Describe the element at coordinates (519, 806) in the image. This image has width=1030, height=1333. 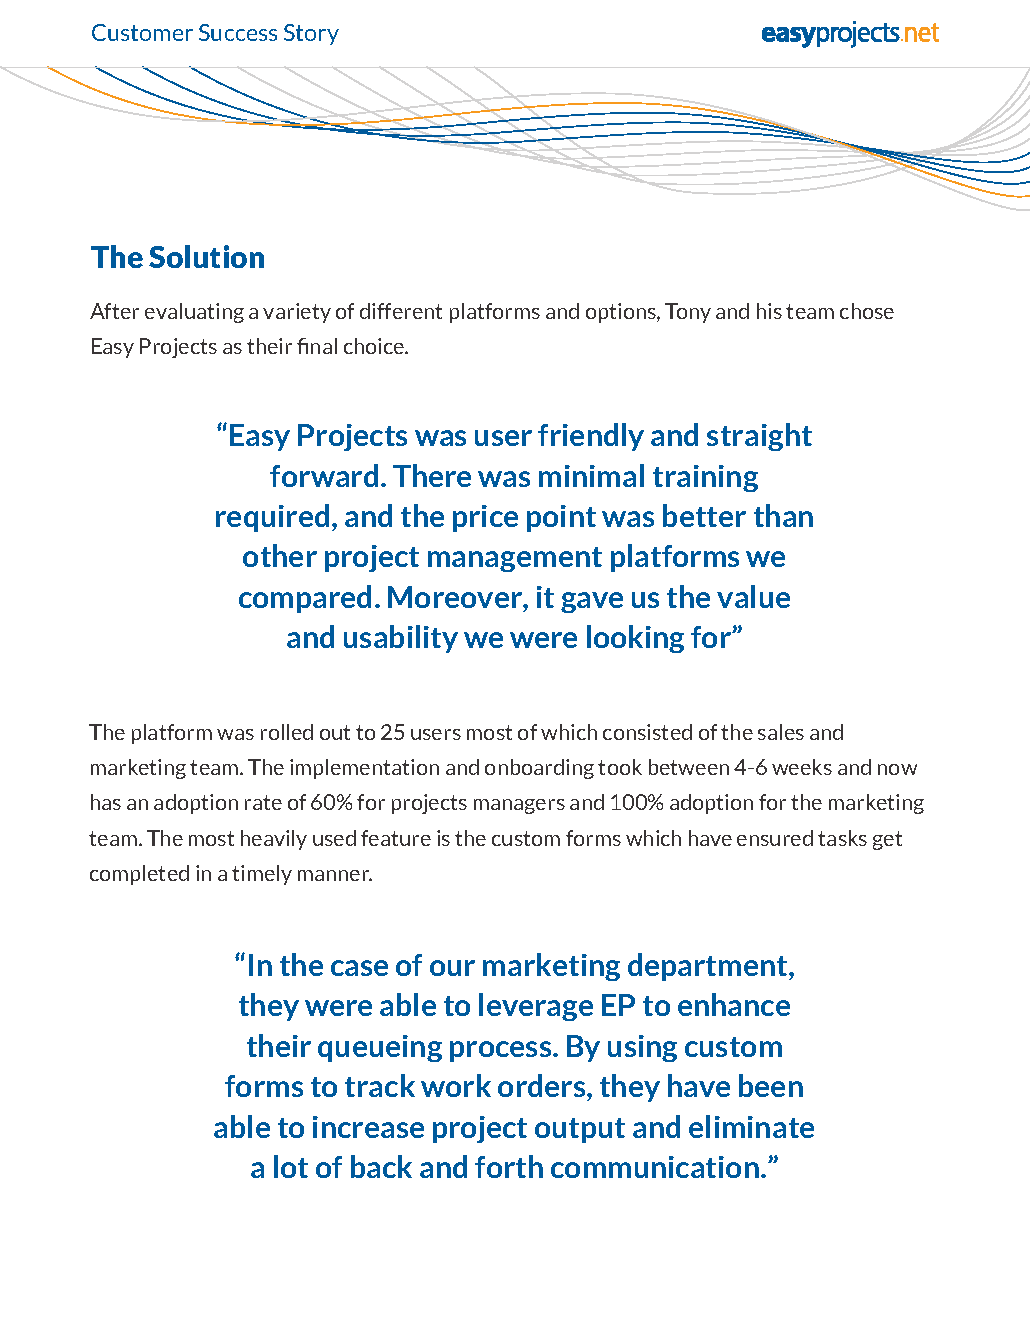
I see `managers` at that location.
